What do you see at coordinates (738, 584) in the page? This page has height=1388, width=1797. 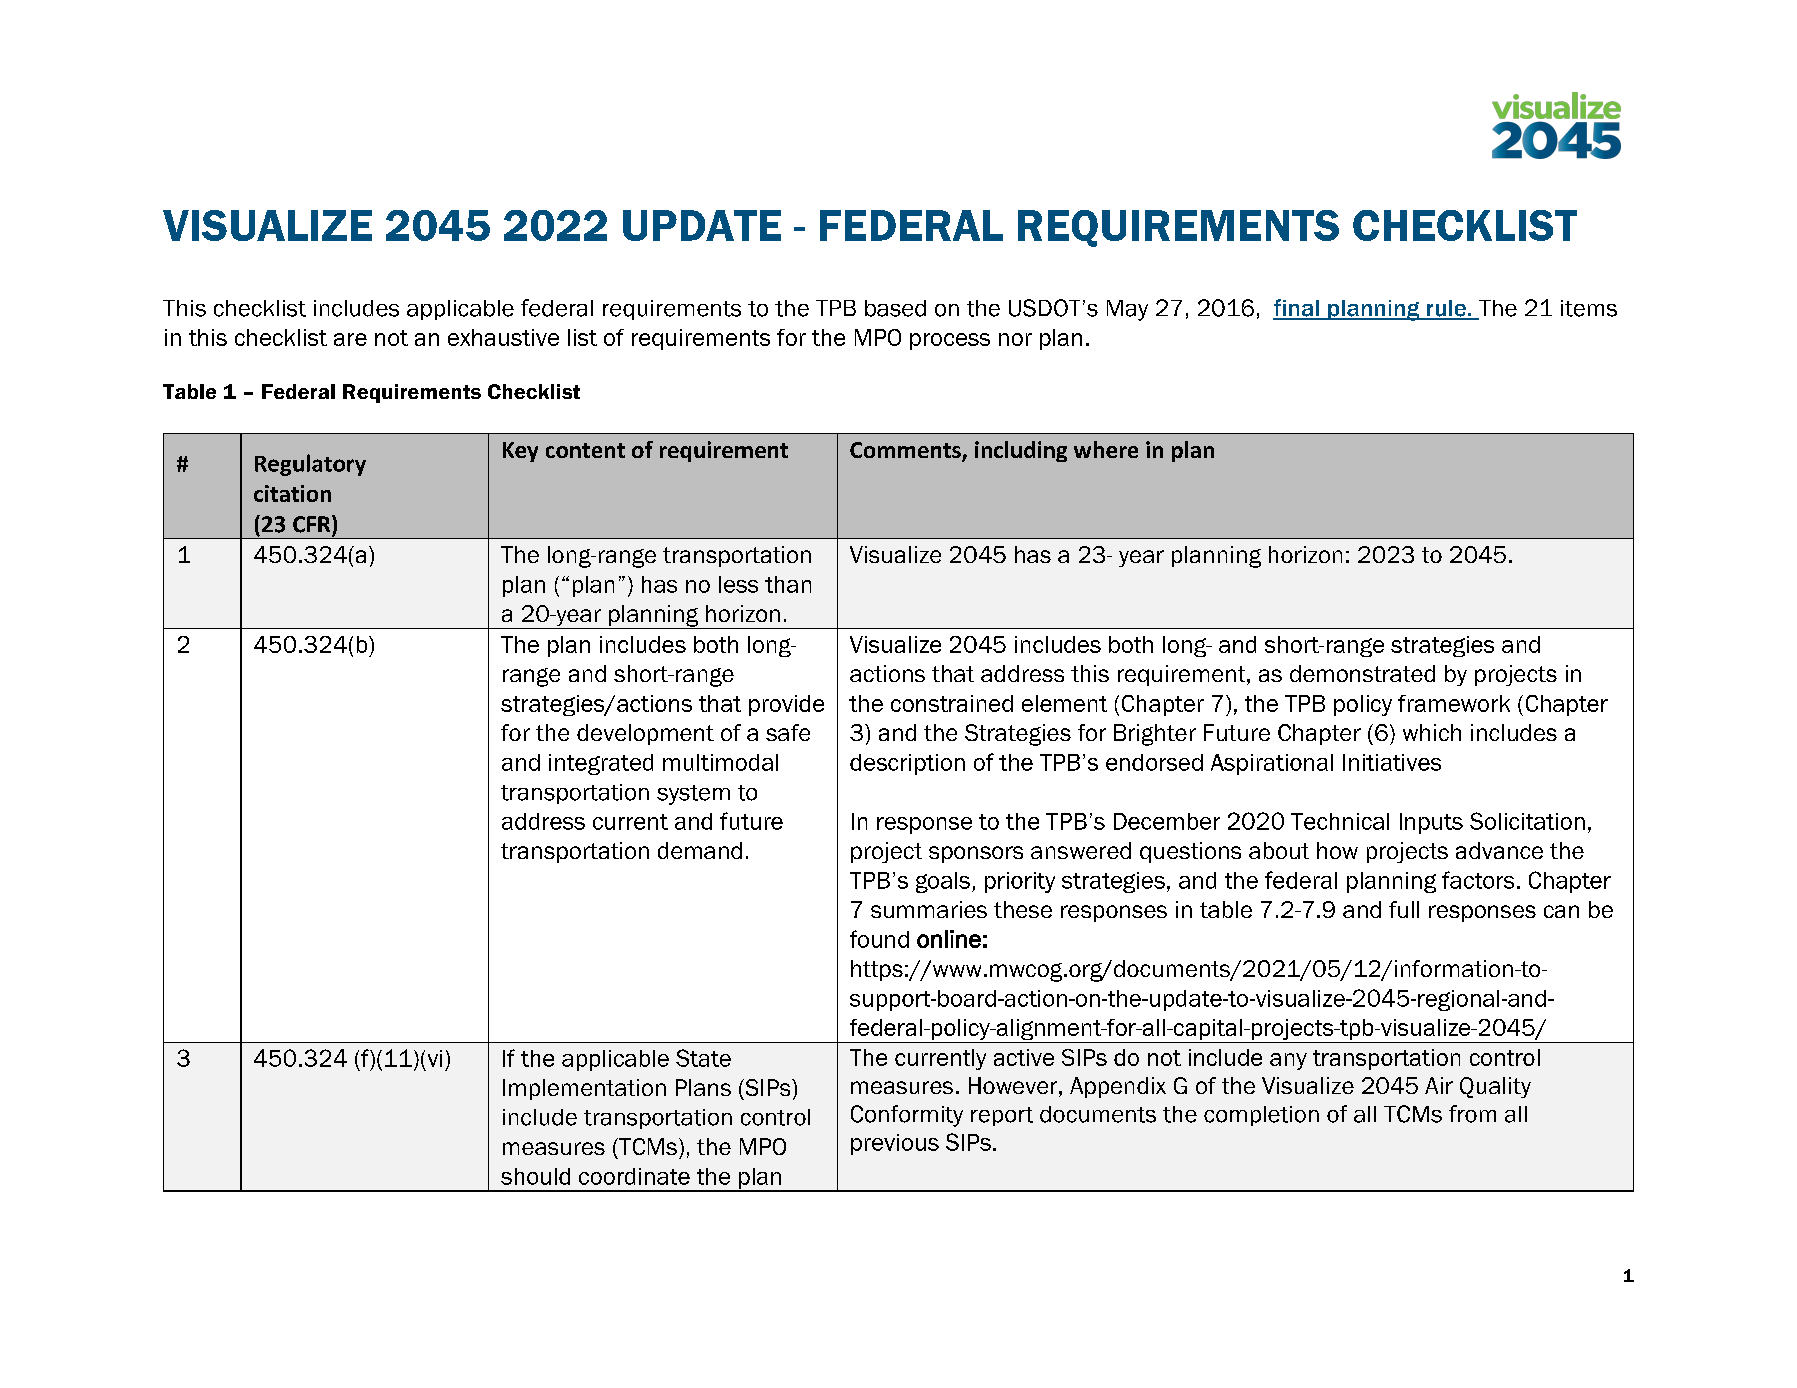 I see `less` at bounding box center [738, 584].
